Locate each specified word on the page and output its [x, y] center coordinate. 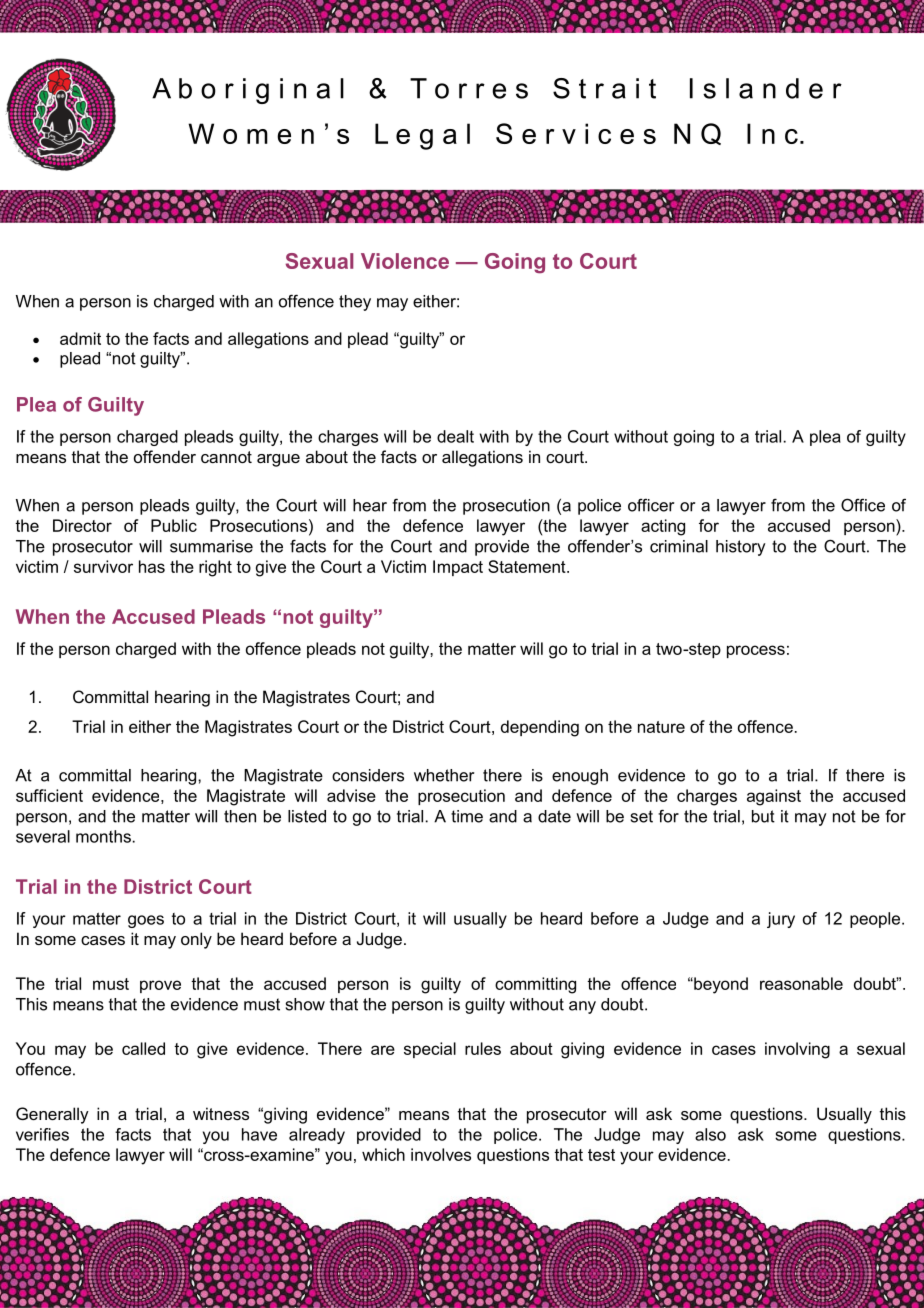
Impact [458, 568]
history [741, 548]
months [103, 836]
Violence [405, 261]
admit [80, 338]
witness [221, 1113]
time [467, 816]
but [763, 816]
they [355, 303]
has [152, 566]
